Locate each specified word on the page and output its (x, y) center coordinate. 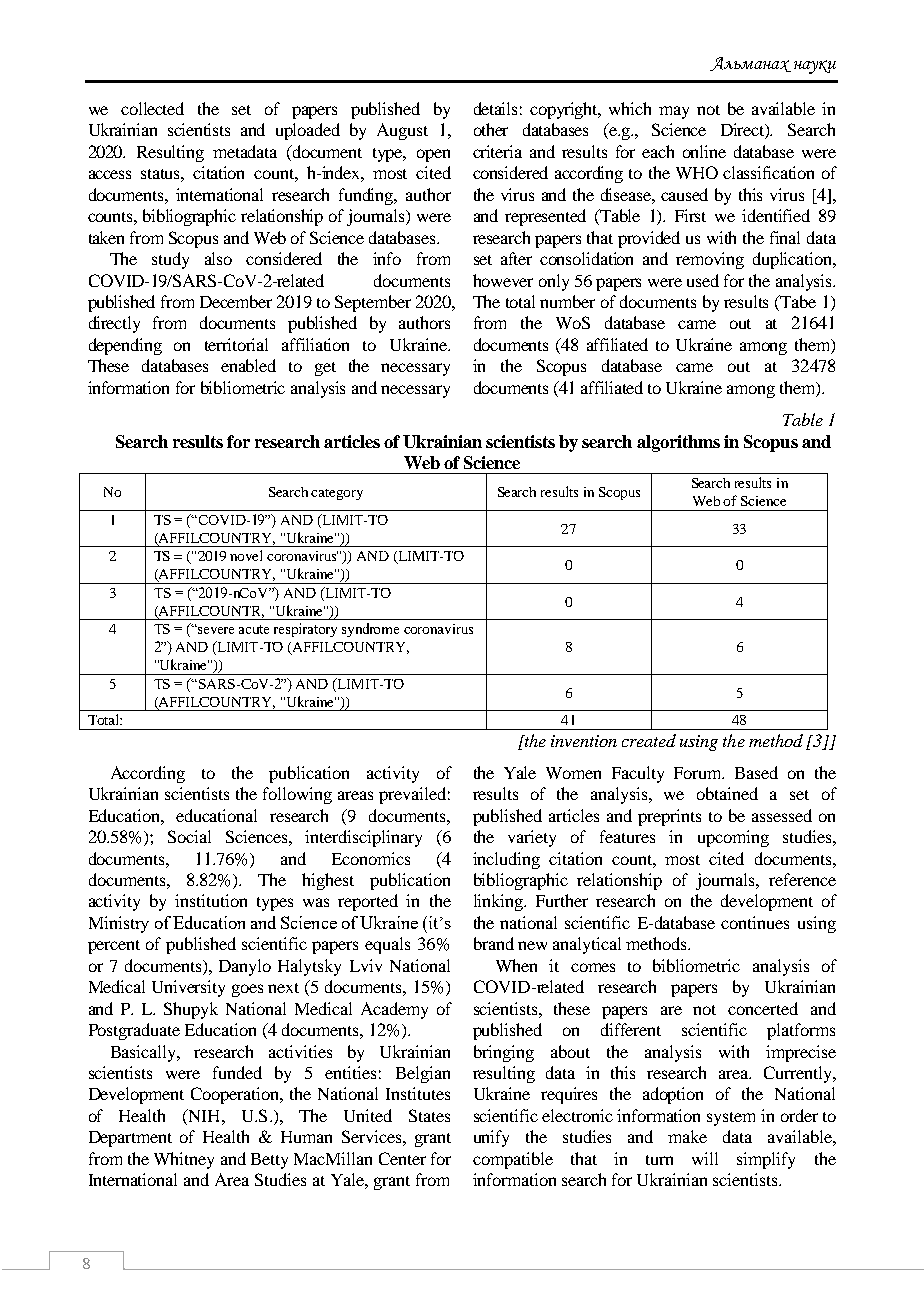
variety (532, 838)
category (337, 494)
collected (152, 108)
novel (246, 555)
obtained (727, 793)
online (704, 151)
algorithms (678, 443)
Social (189, 836)
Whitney (184, 1160)
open (433, 155)
